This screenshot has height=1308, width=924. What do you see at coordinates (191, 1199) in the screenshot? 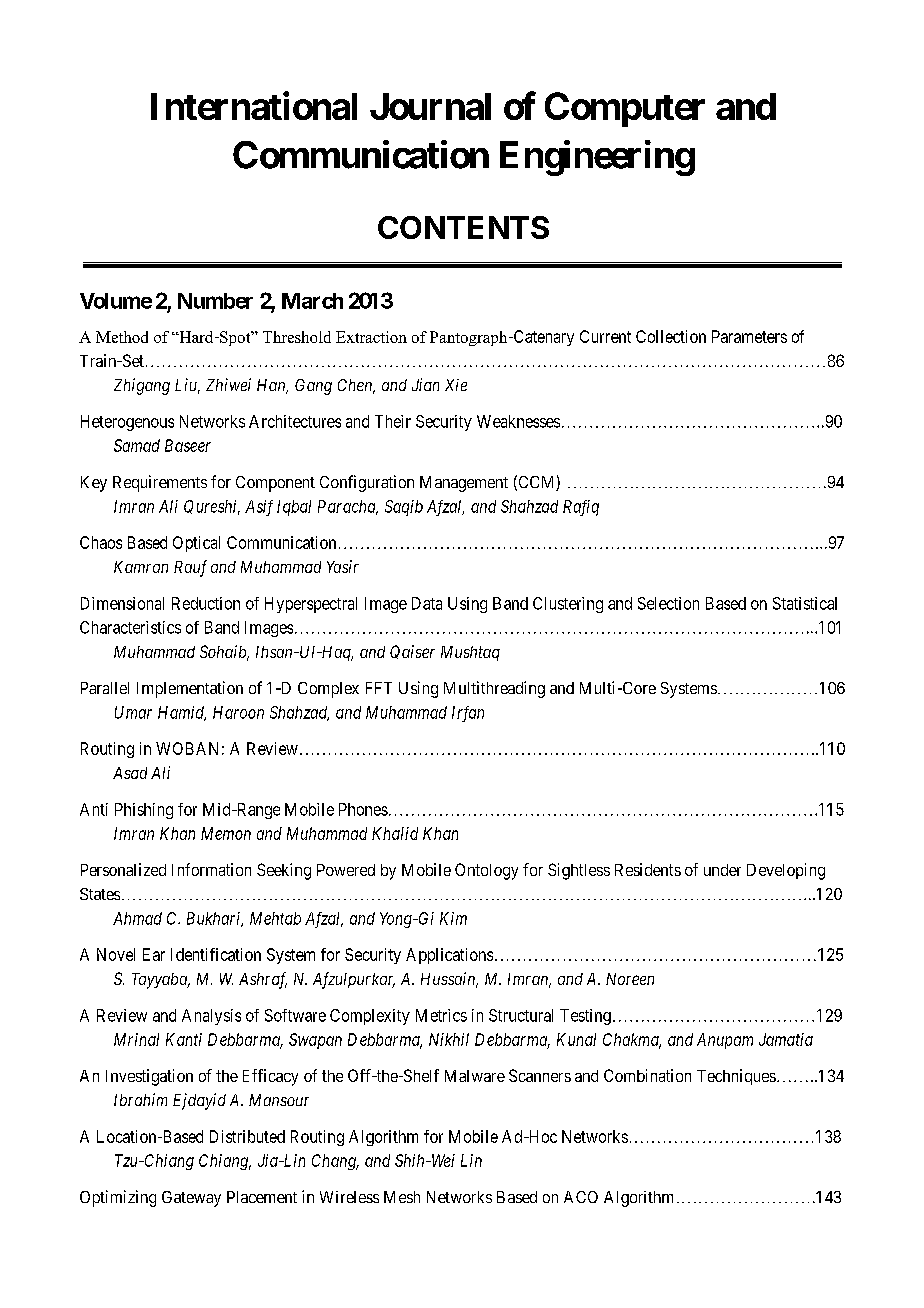
I see `Gateway` at bounding box center [191, 1199].
